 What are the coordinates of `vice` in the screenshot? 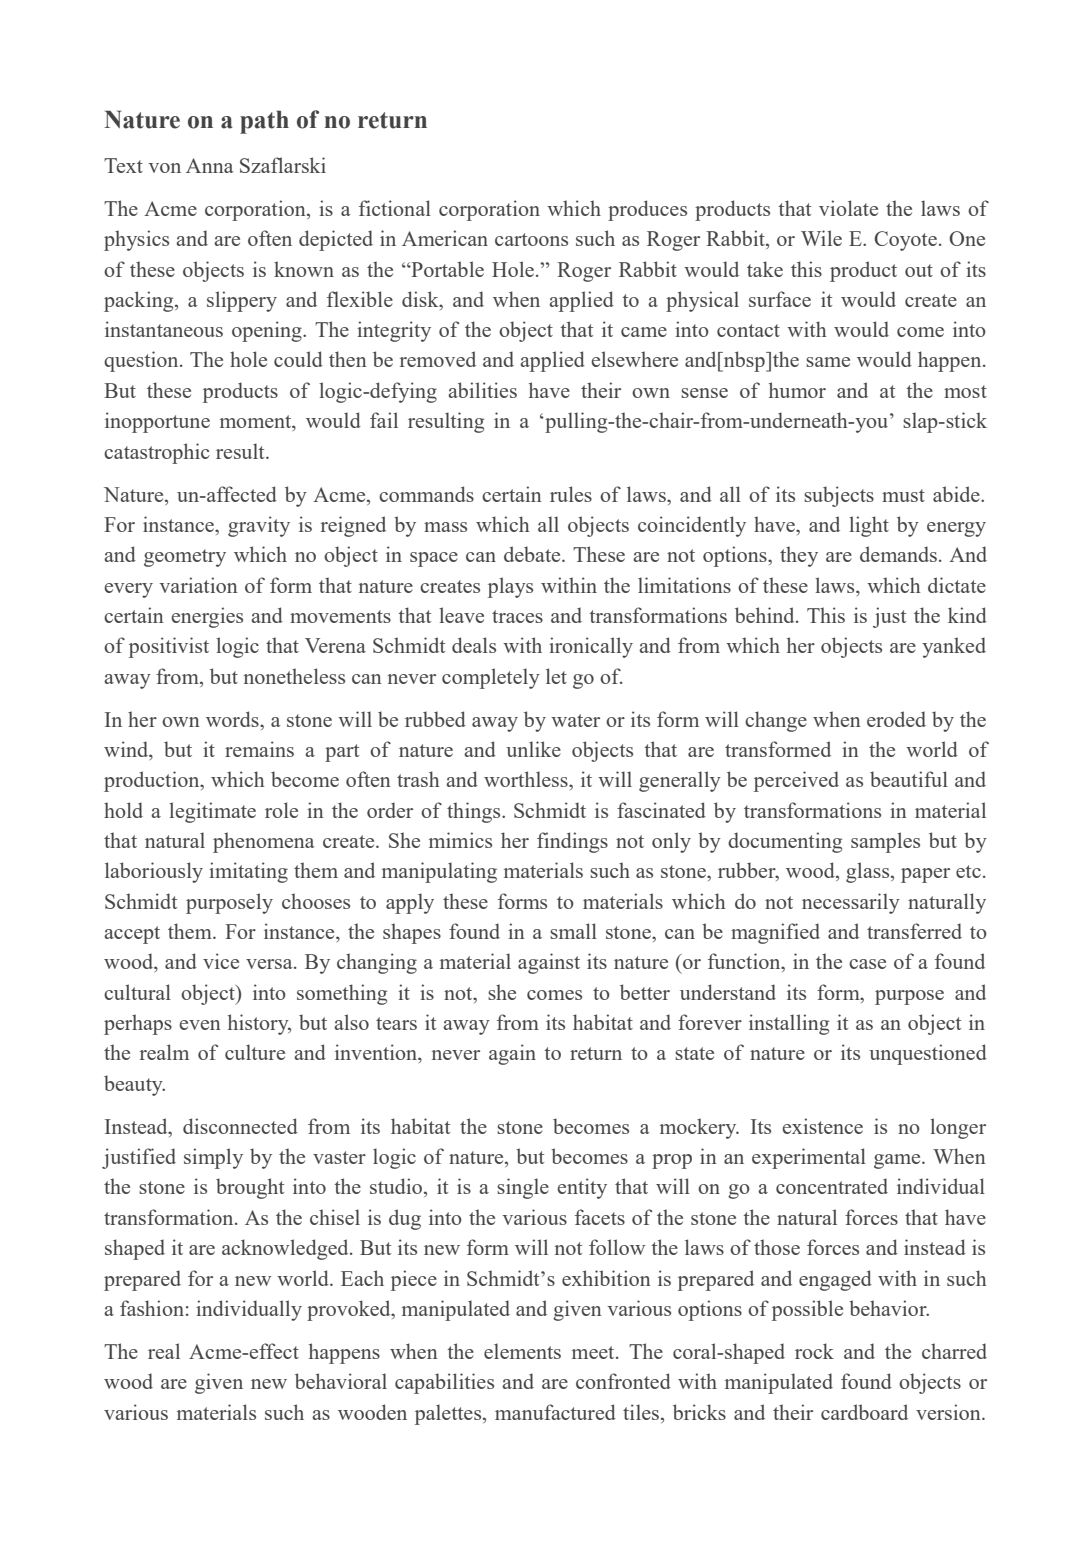 It's located at (221, 961).
